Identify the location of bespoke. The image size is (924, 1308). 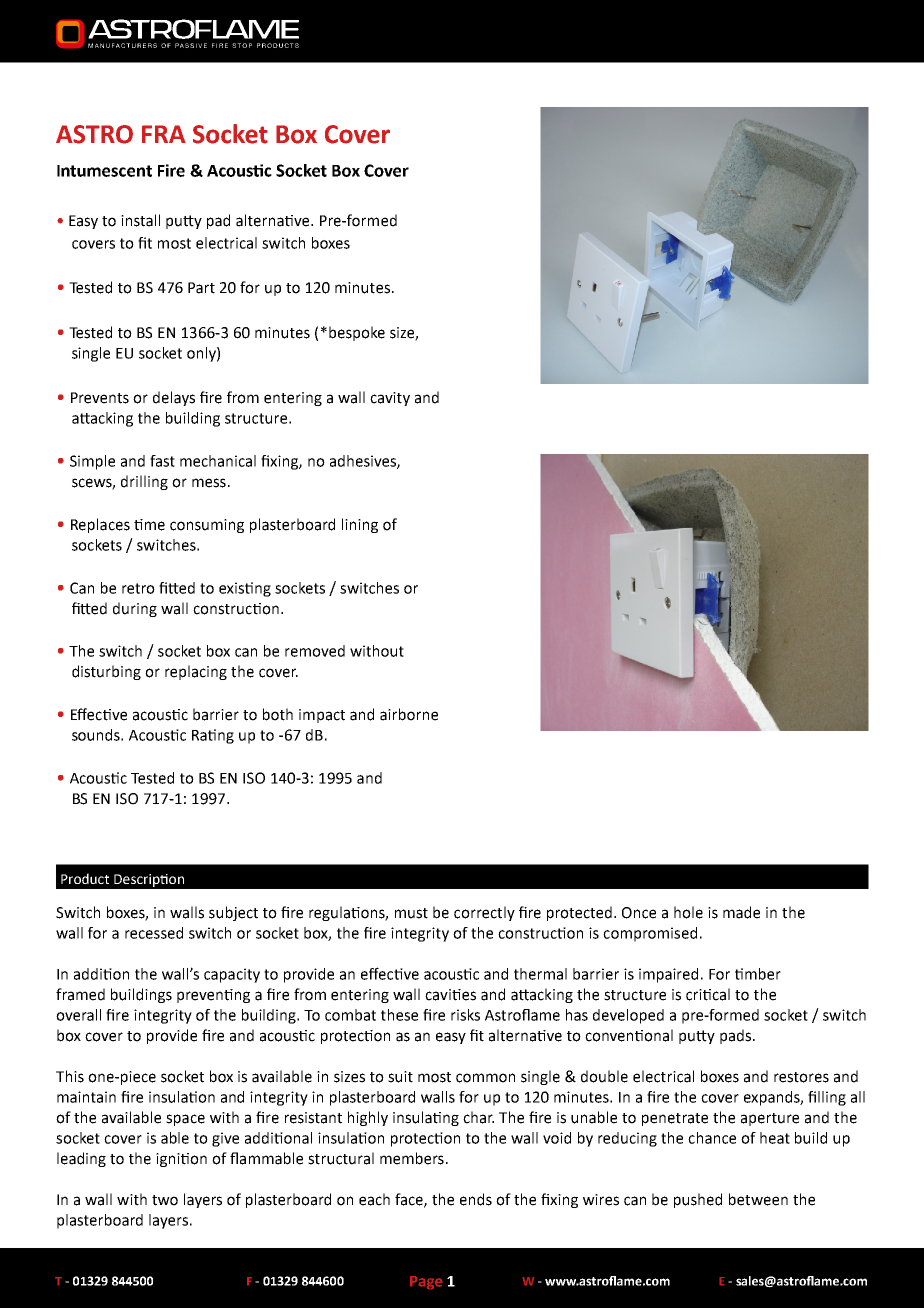
(357, 333).
